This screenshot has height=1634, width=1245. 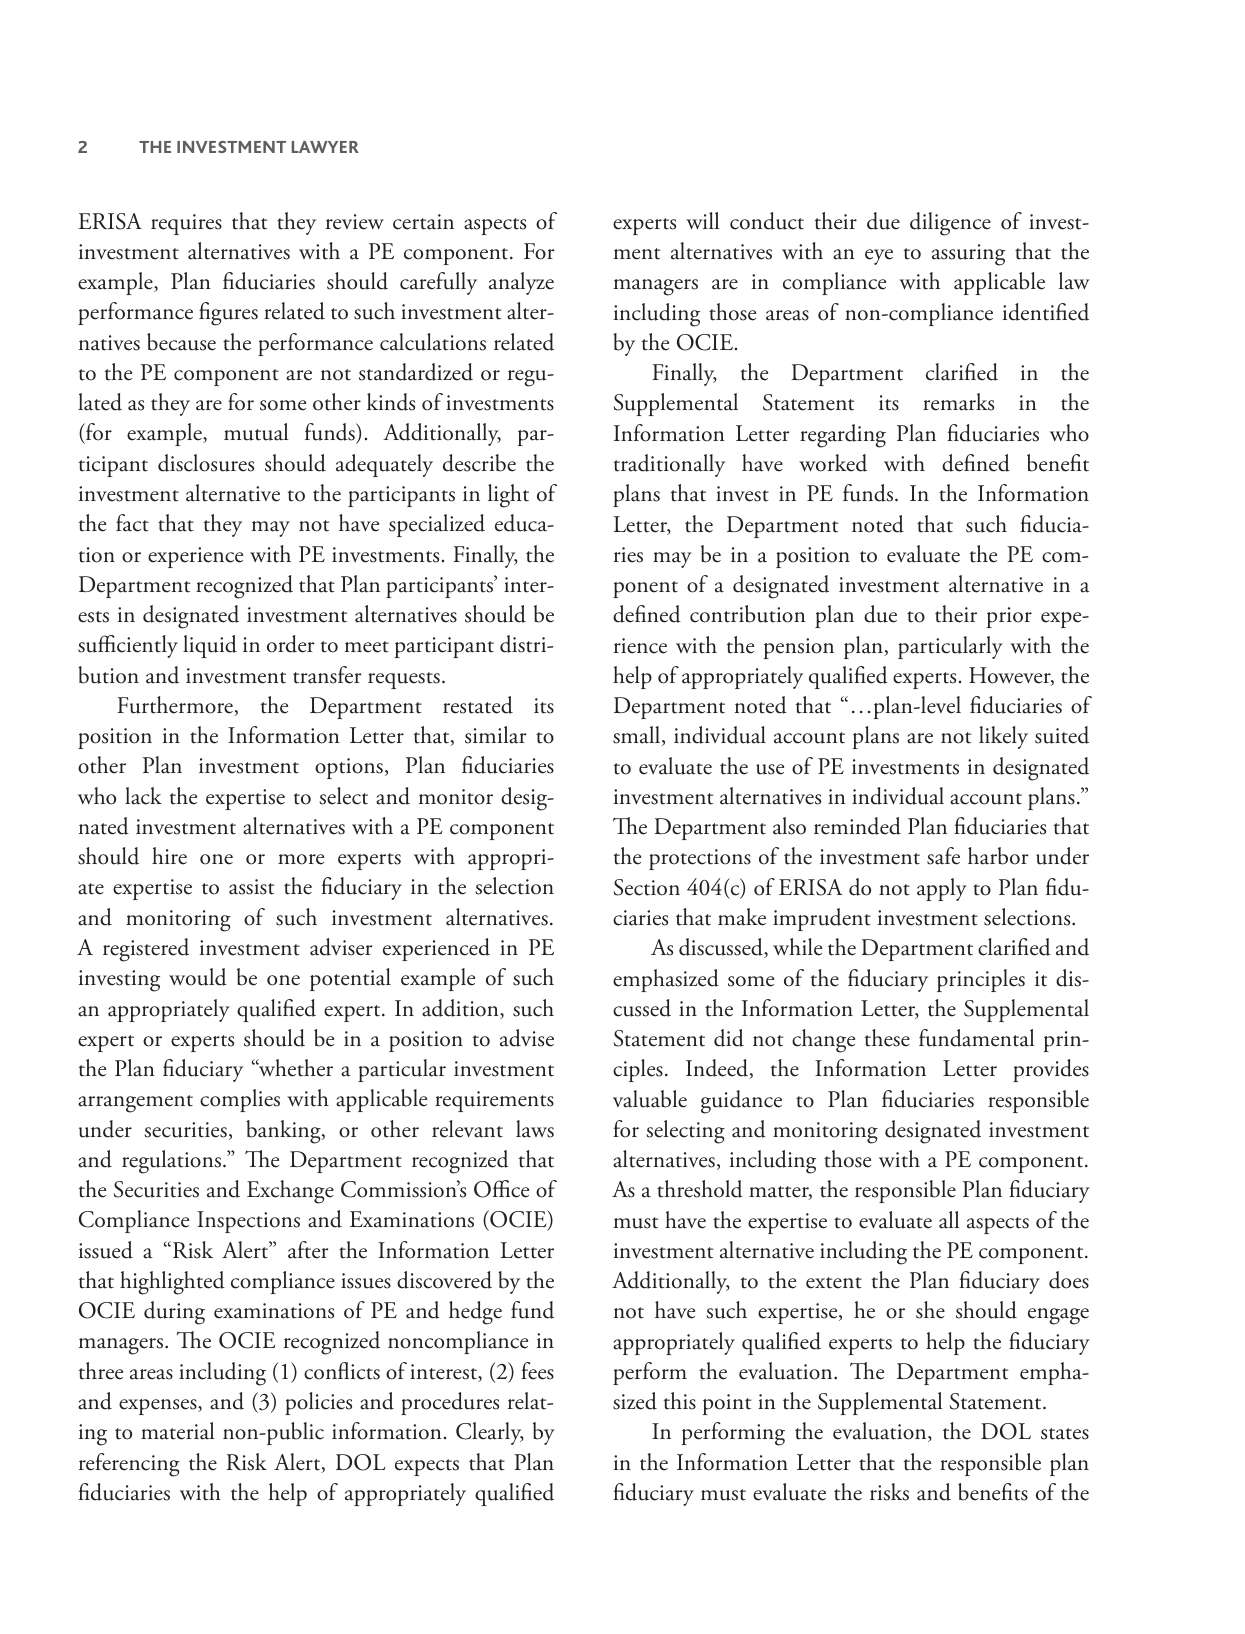 I want to click on requires, so click(x=186, y=224).
